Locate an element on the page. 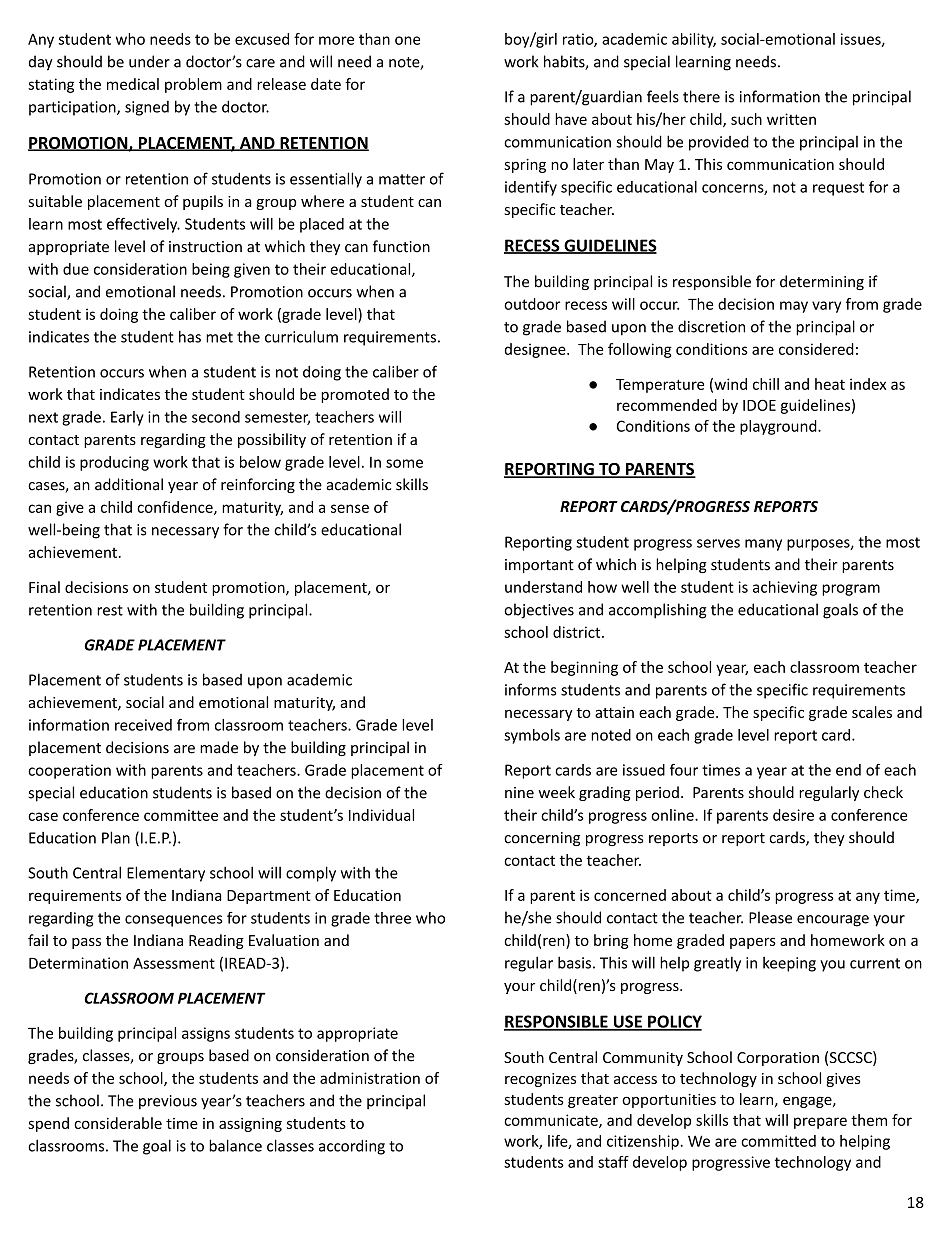  outdoor is located at coordinates (532, 304).
